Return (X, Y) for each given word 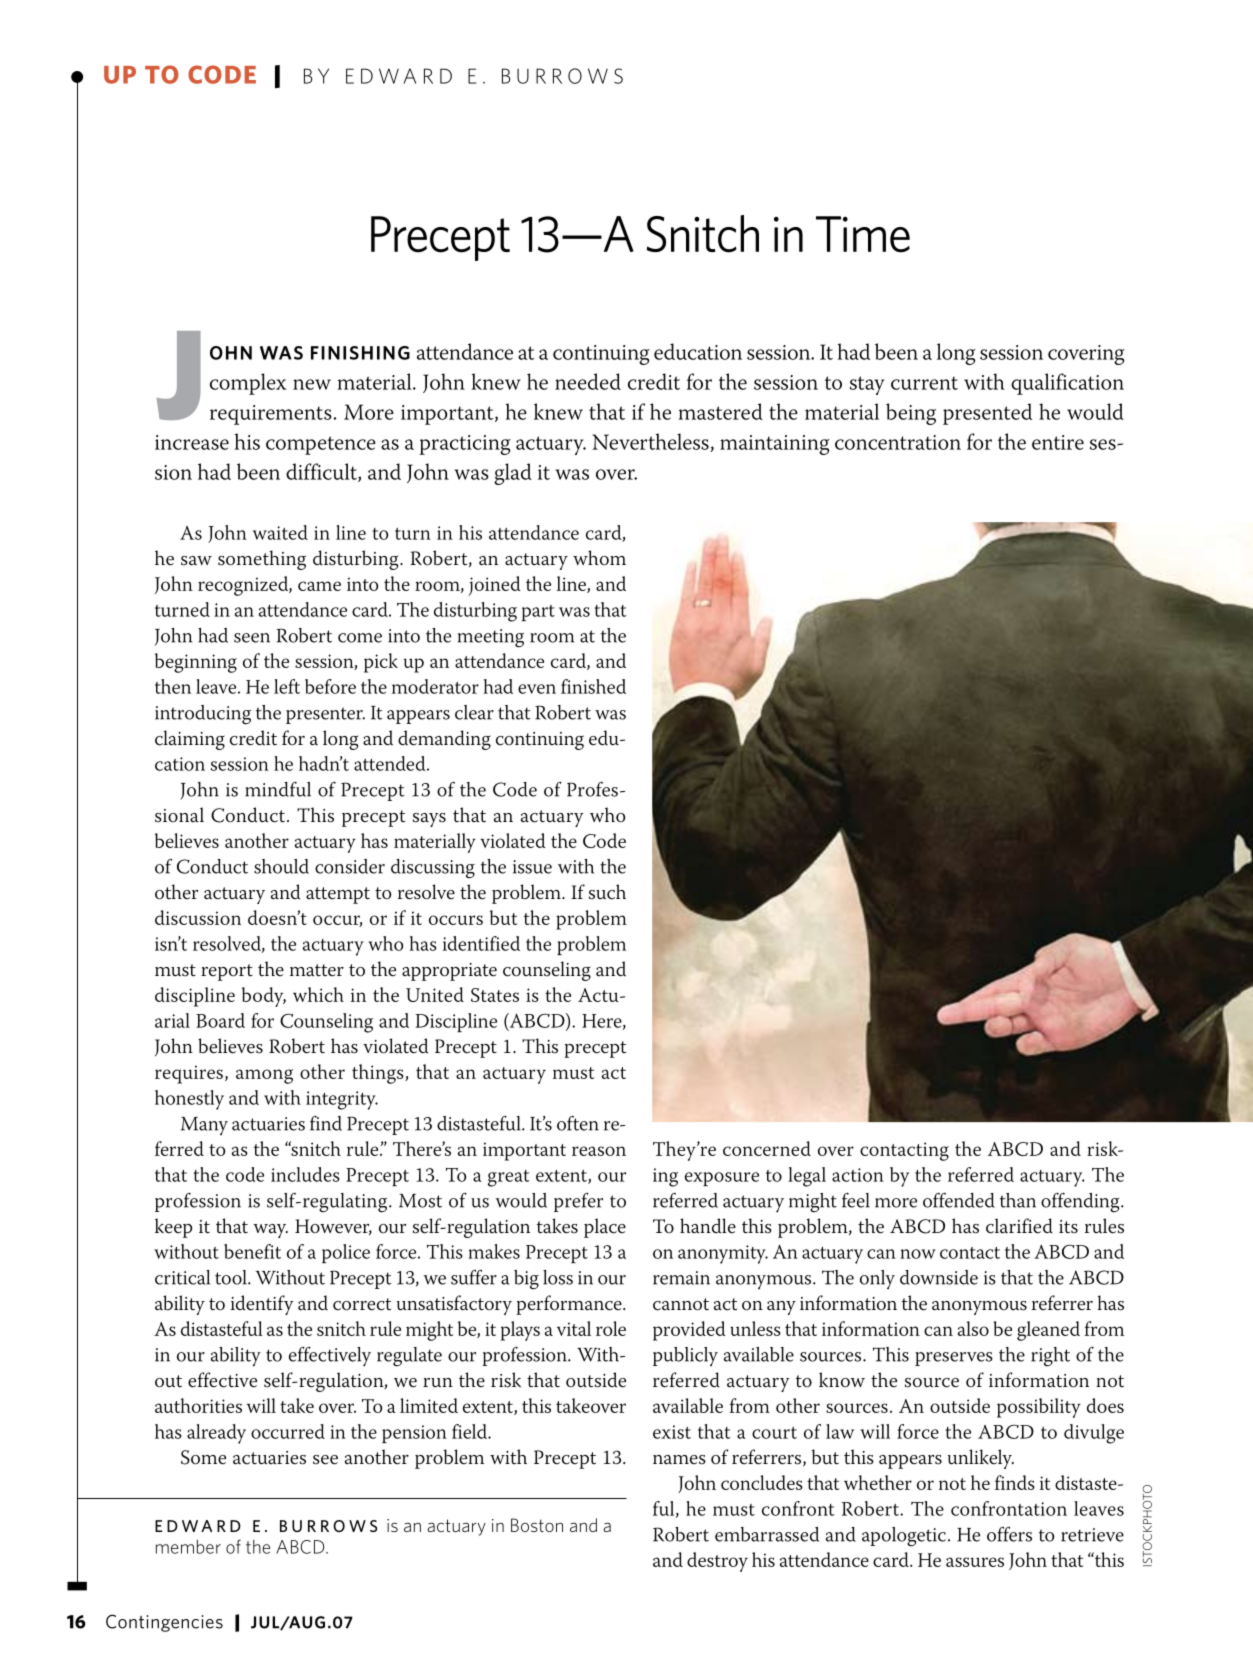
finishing (360, 353)
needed (588, 381)
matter (317, 970)
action (858, 1175)
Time (863, 234)
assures (975, 1562)
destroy (717, 1562)
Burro (312, 1526)
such (607, 892)
